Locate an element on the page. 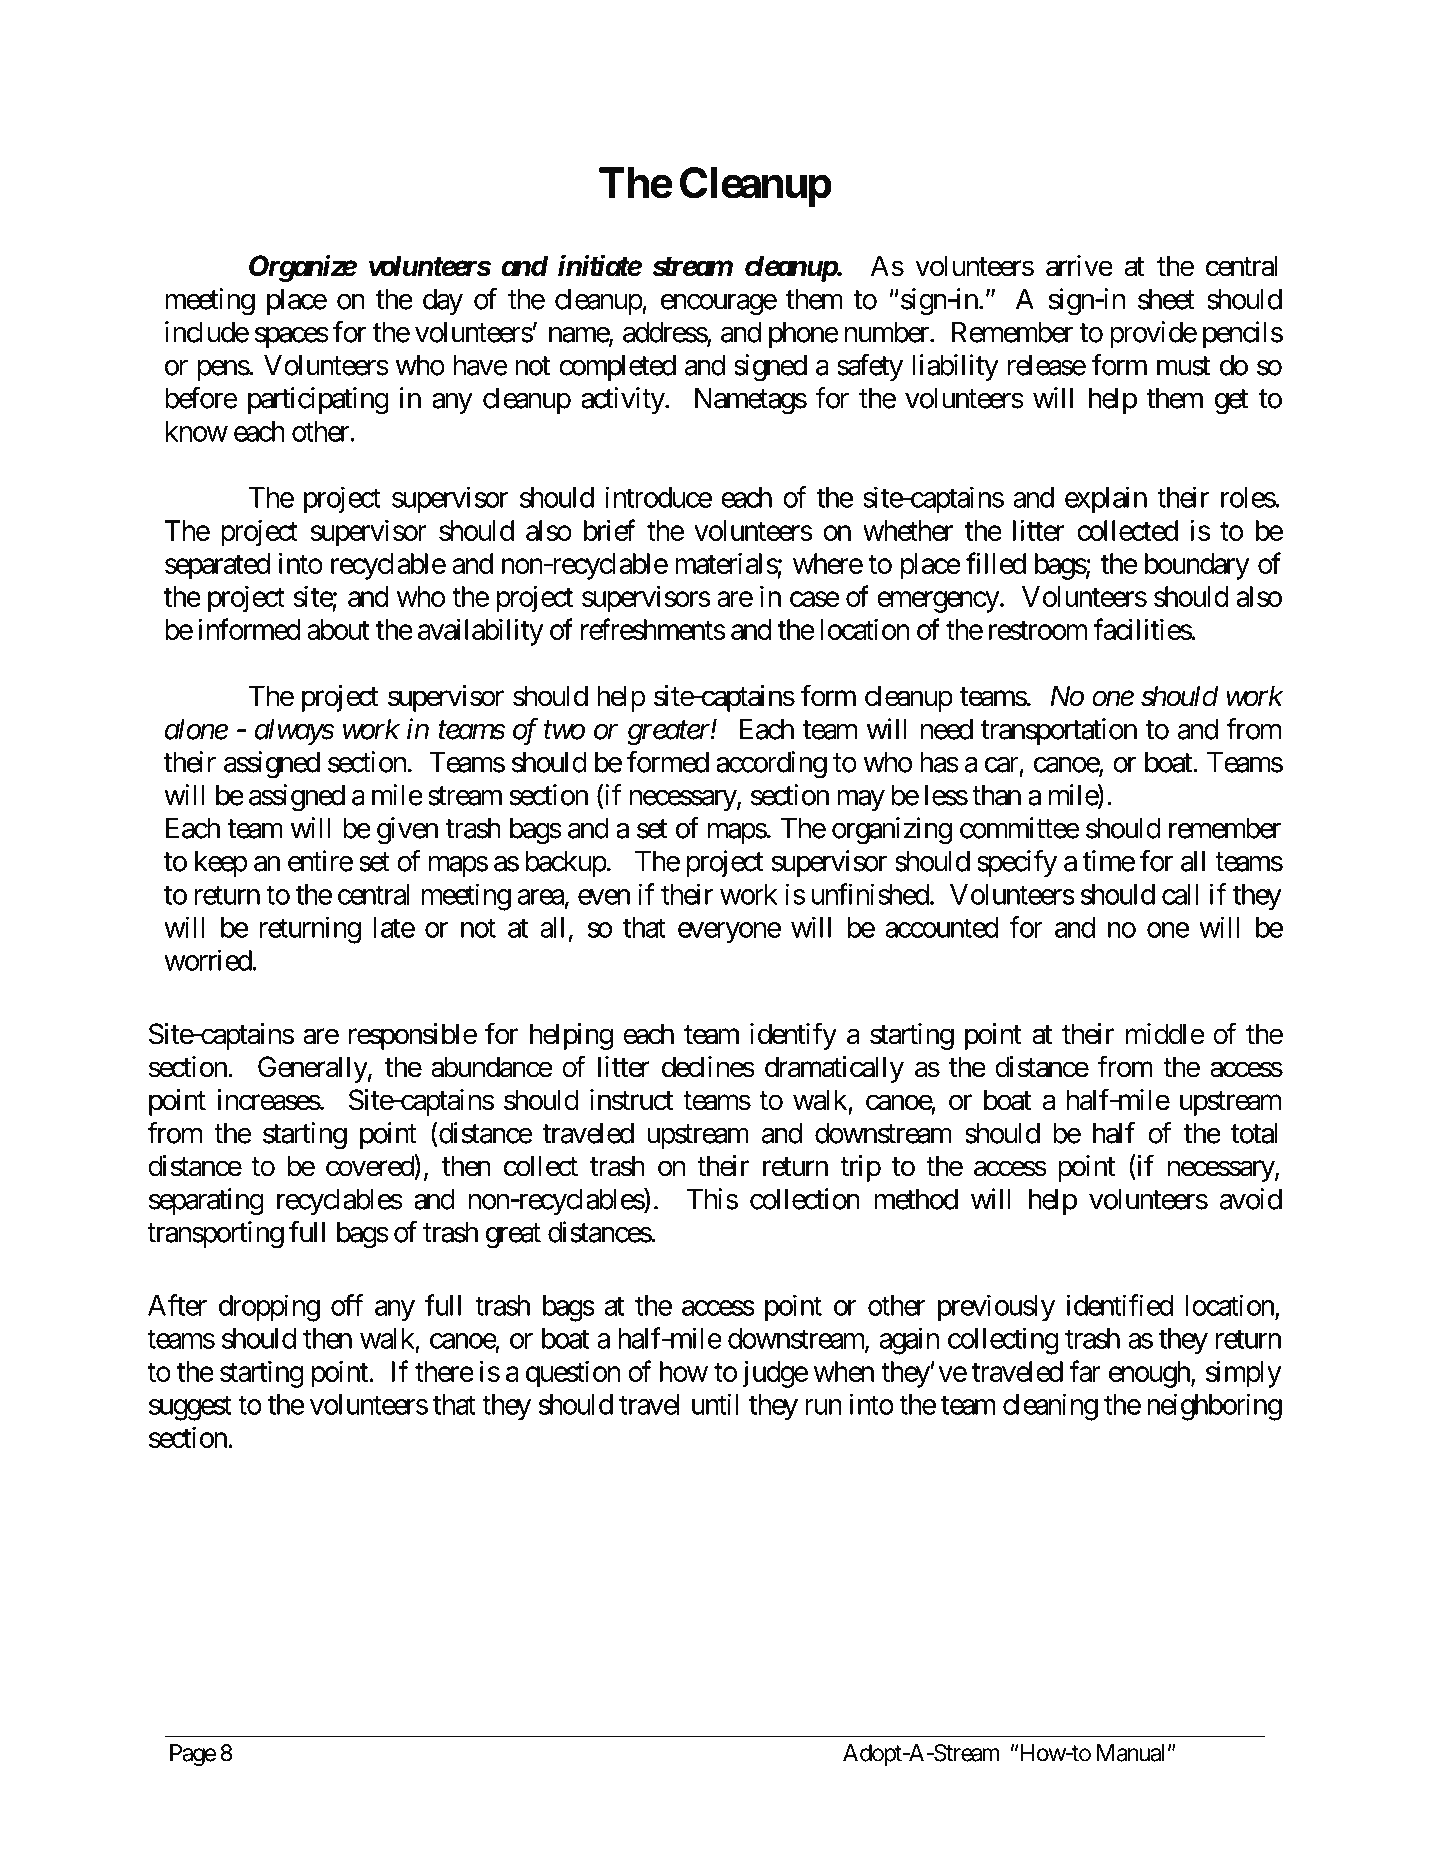 This page has height=1851, width=1430. brief is located at coordinates (610, 530).
